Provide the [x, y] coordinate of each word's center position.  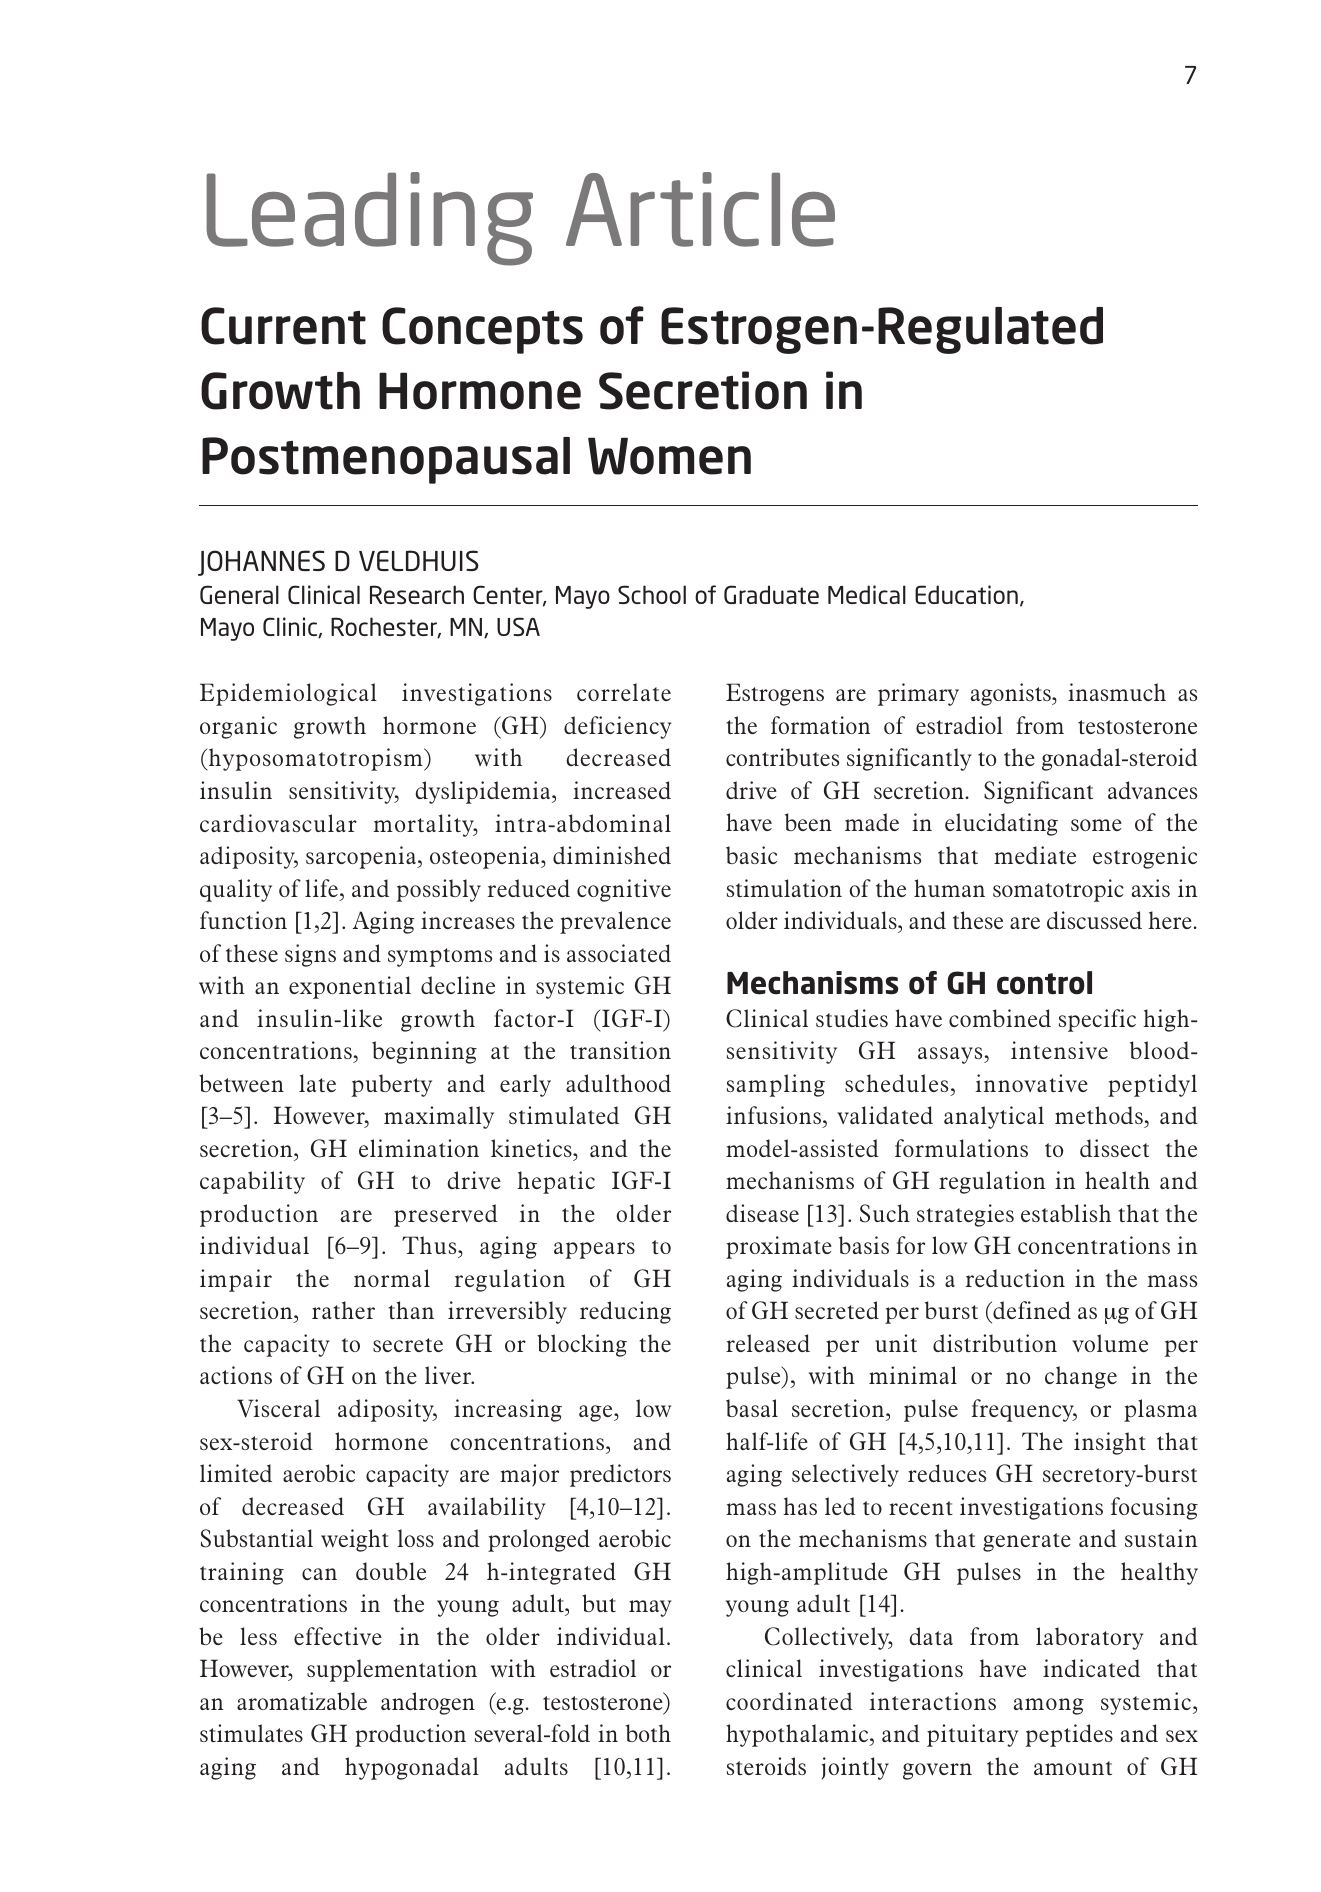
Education [966, 594]
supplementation [392, 1670]
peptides [1069, 1735]
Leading [369, 219]
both [648, 1733]
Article [700, 209]
